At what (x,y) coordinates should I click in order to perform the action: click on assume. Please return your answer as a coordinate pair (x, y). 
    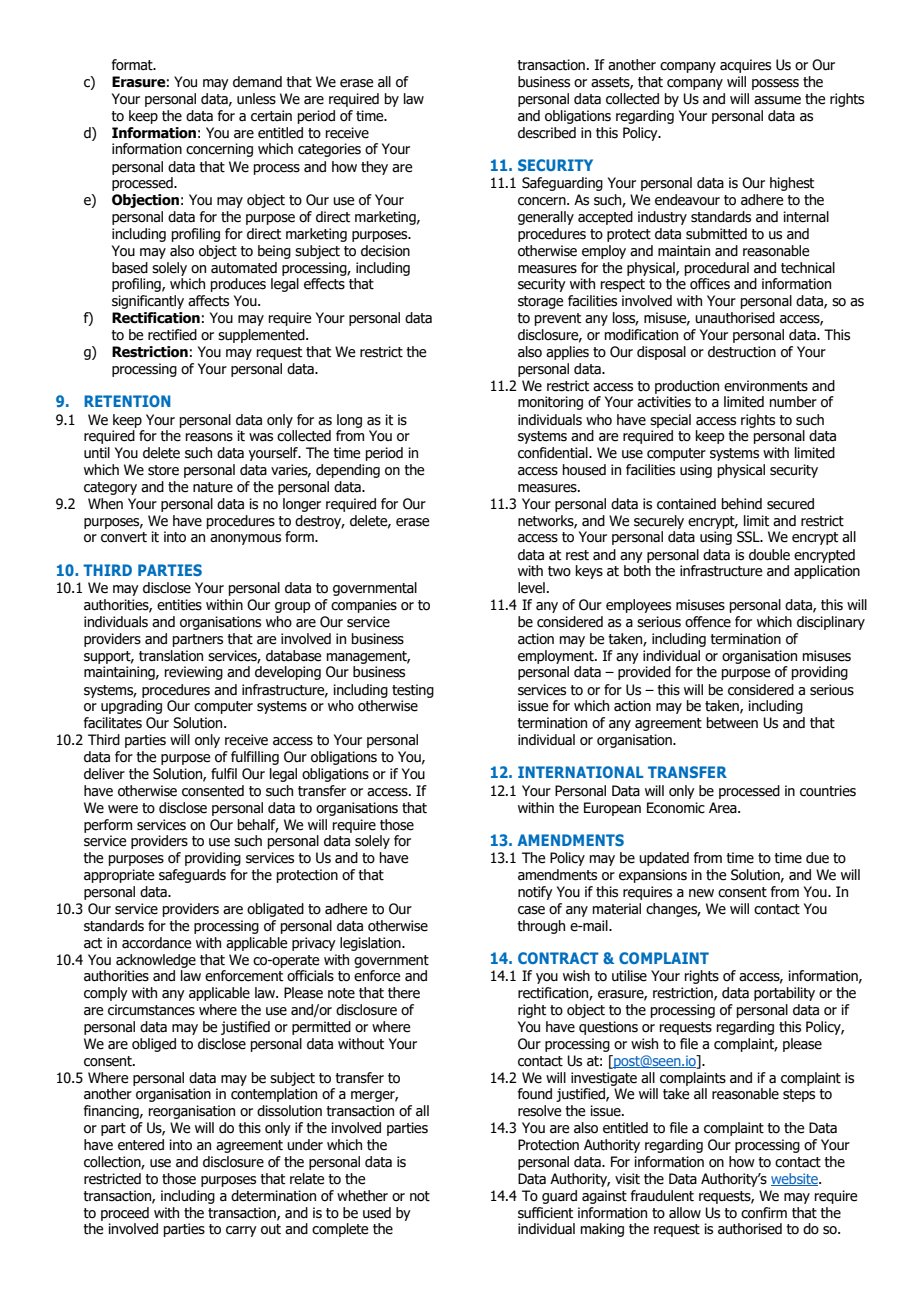
    Looking at the image, I should click on (777, 100).
